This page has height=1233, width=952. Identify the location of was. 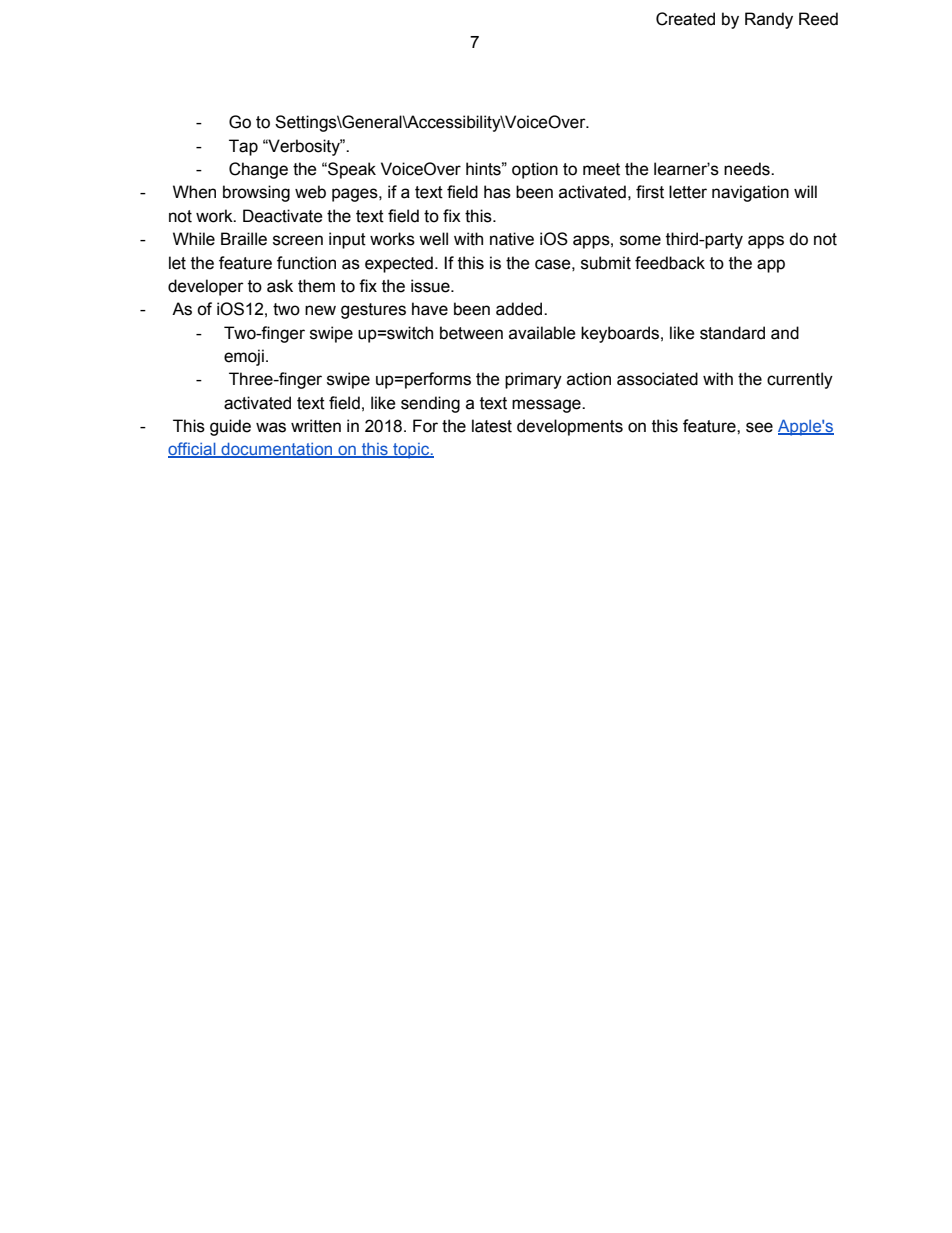
(271, 427).
